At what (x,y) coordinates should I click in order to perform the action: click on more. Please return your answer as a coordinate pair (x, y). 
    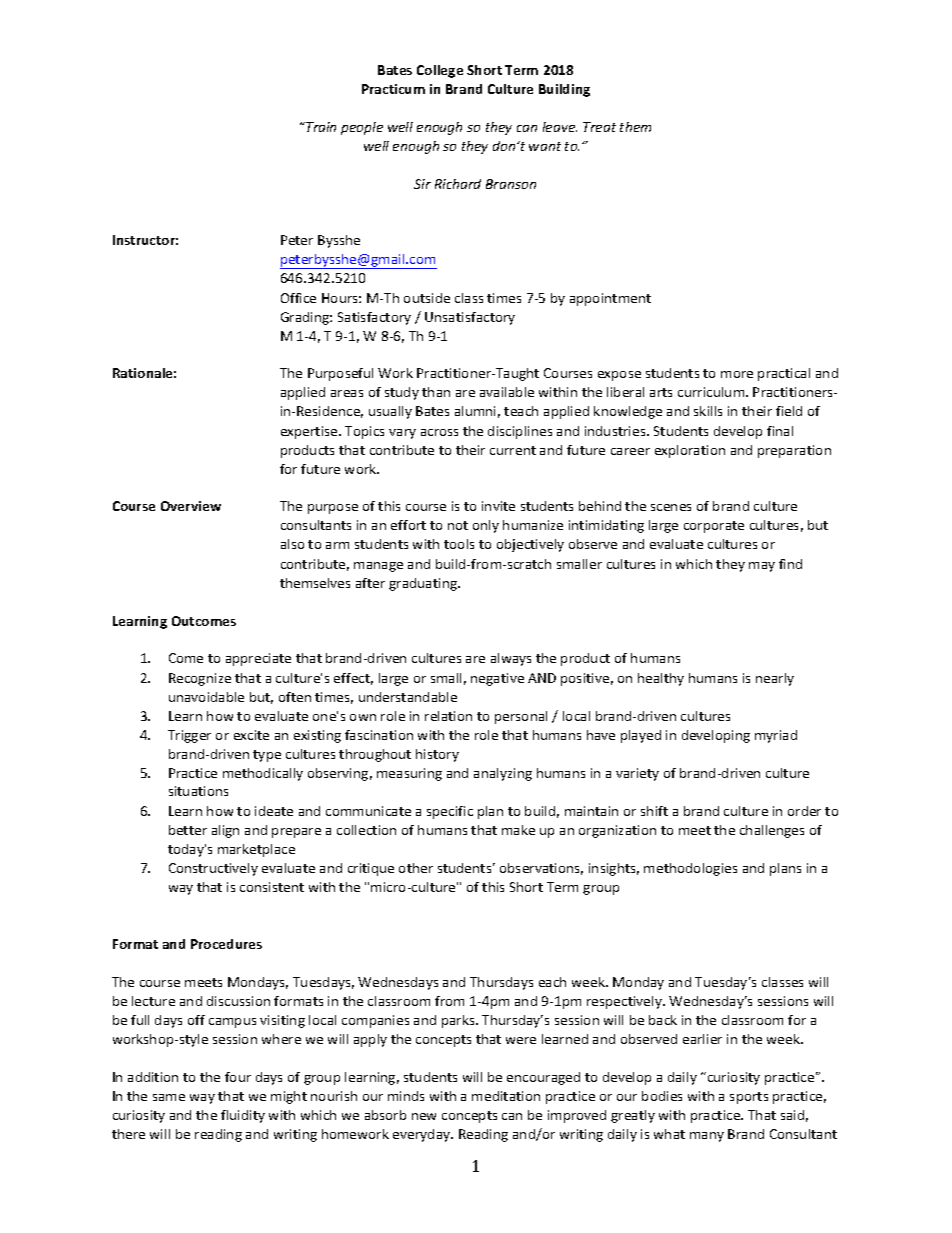
    Looking at the image, I should click on (737, 374).
